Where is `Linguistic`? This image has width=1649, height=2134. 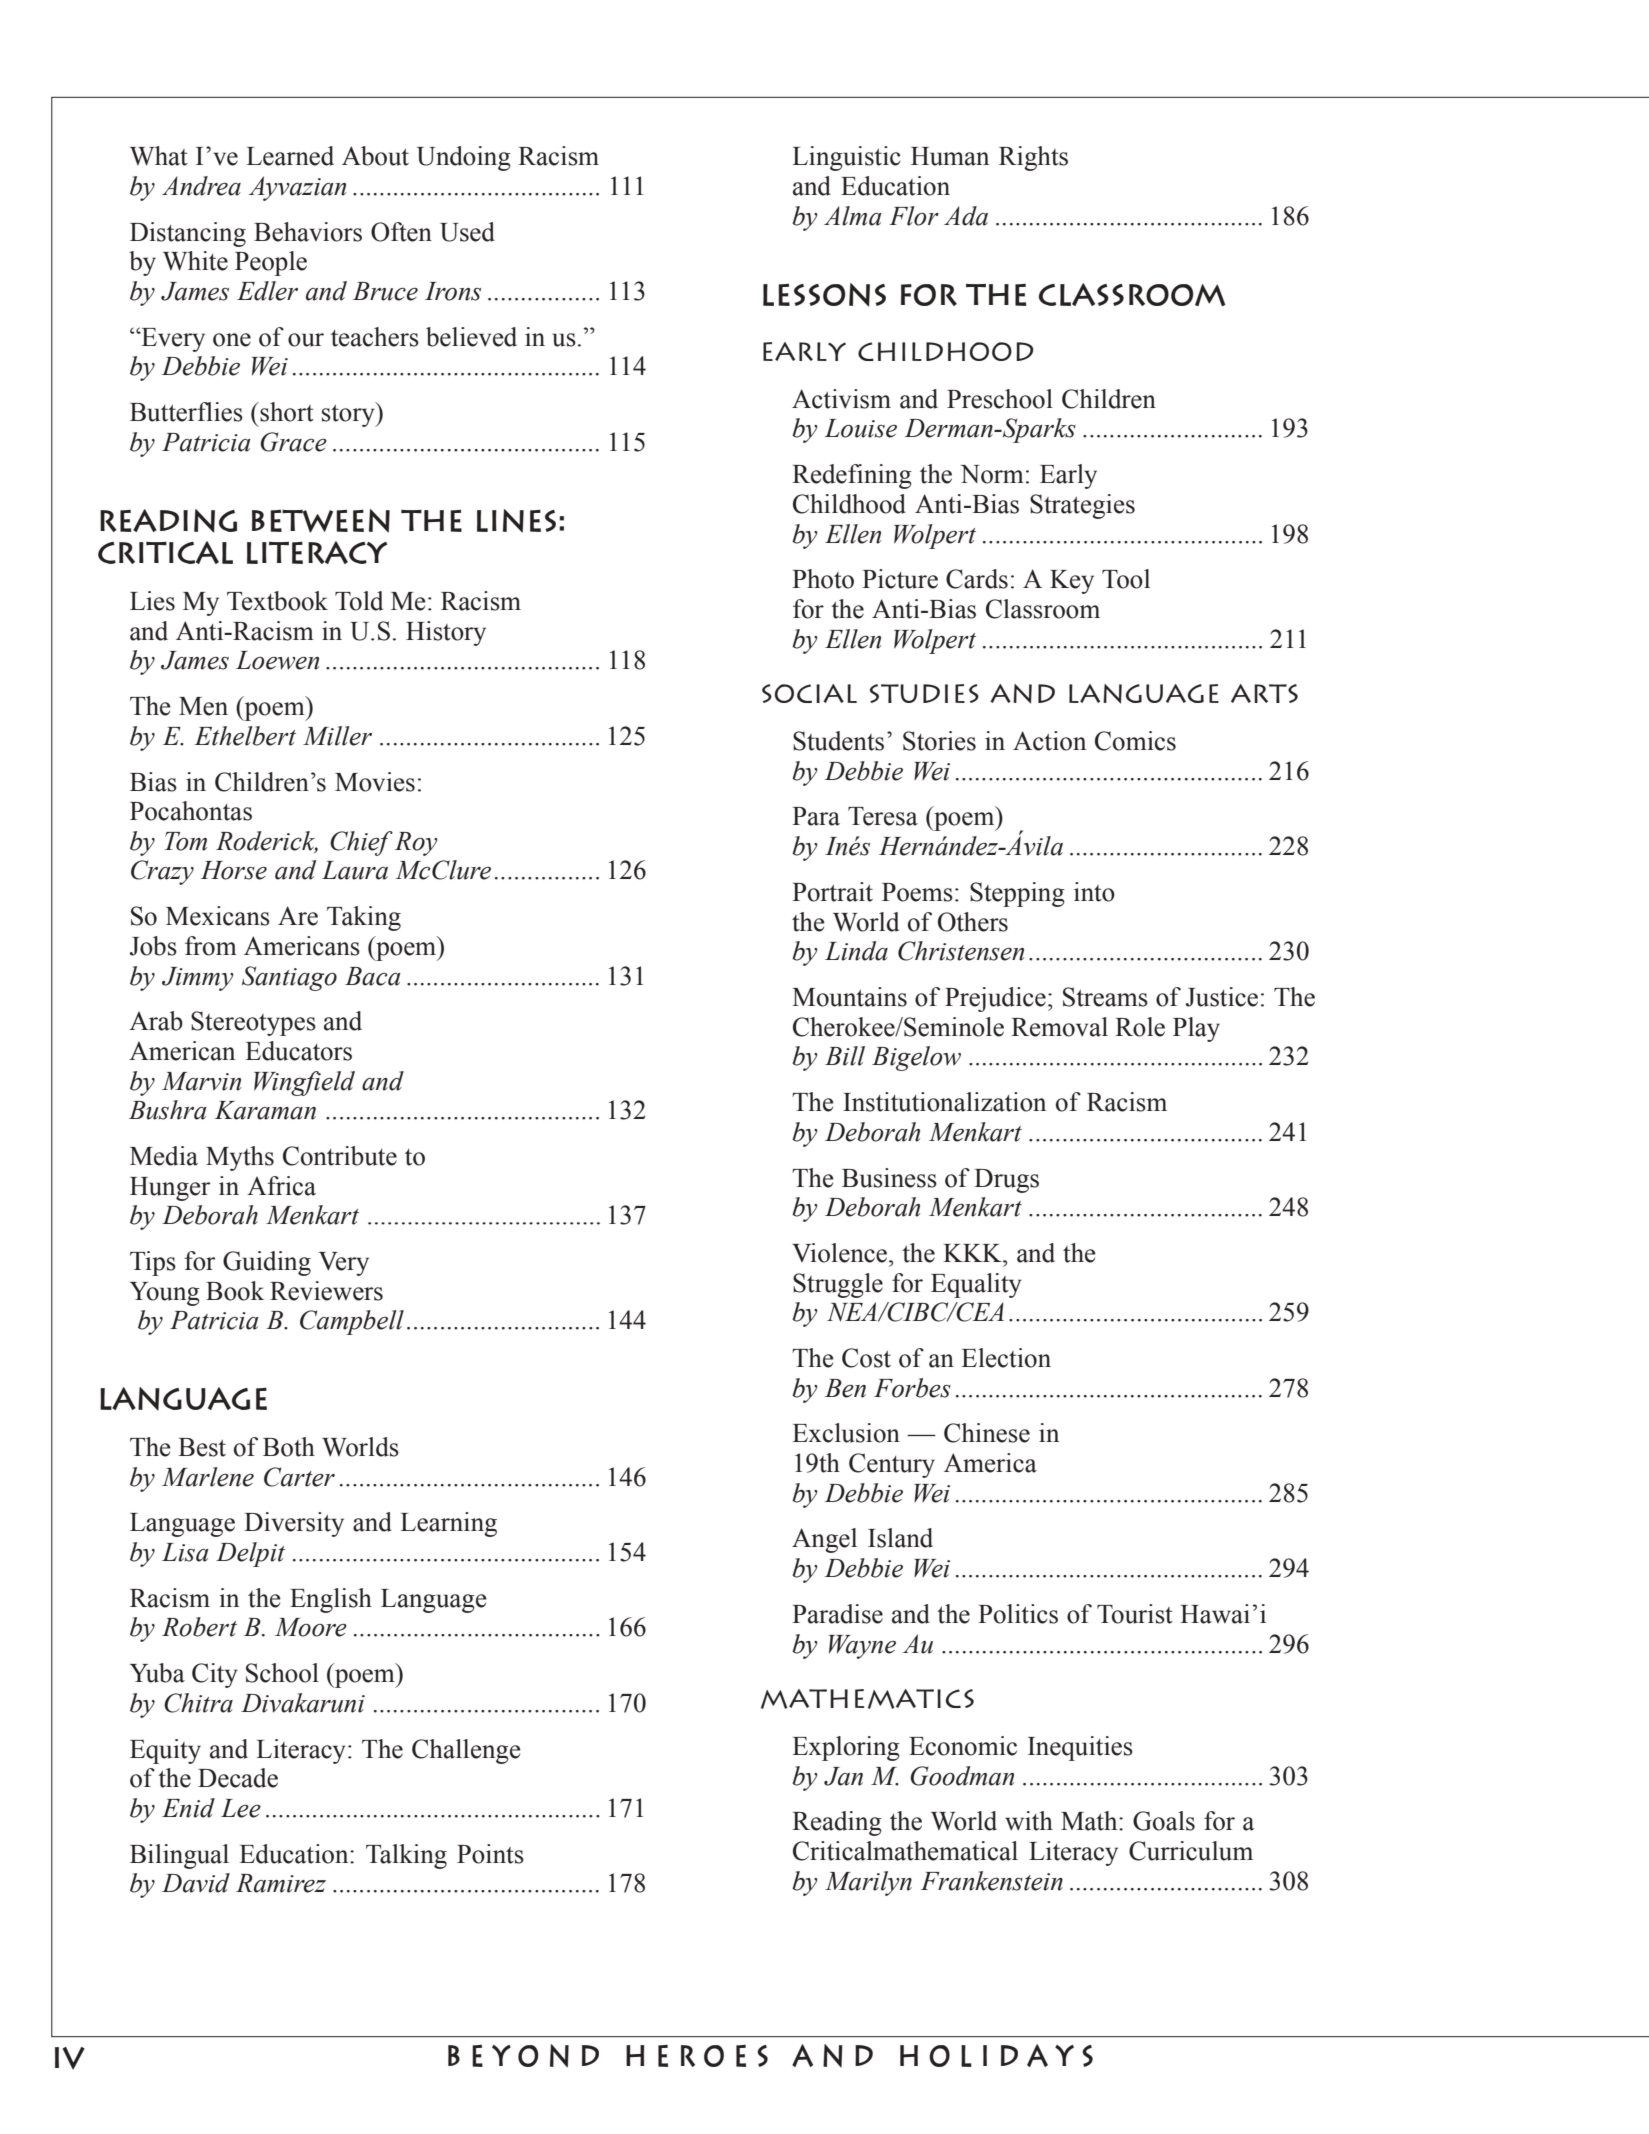 Linguistic is located at coordinates (846, 158).
